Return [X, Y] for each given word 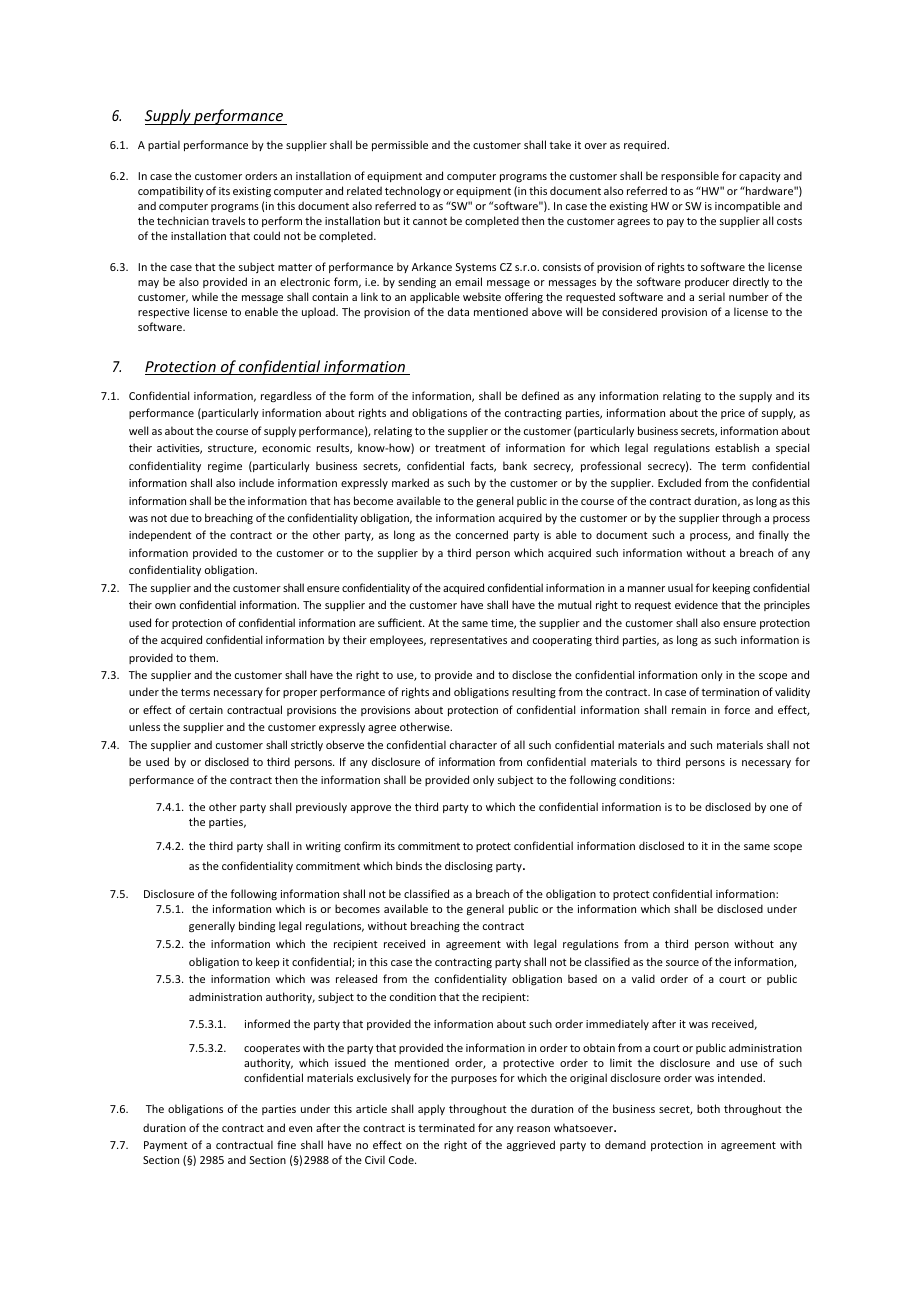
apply [431, 1109]
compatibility [171, 191]
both [708, 1108]
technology [413, 191]
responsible [690, 176]
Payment [166, 1146]
